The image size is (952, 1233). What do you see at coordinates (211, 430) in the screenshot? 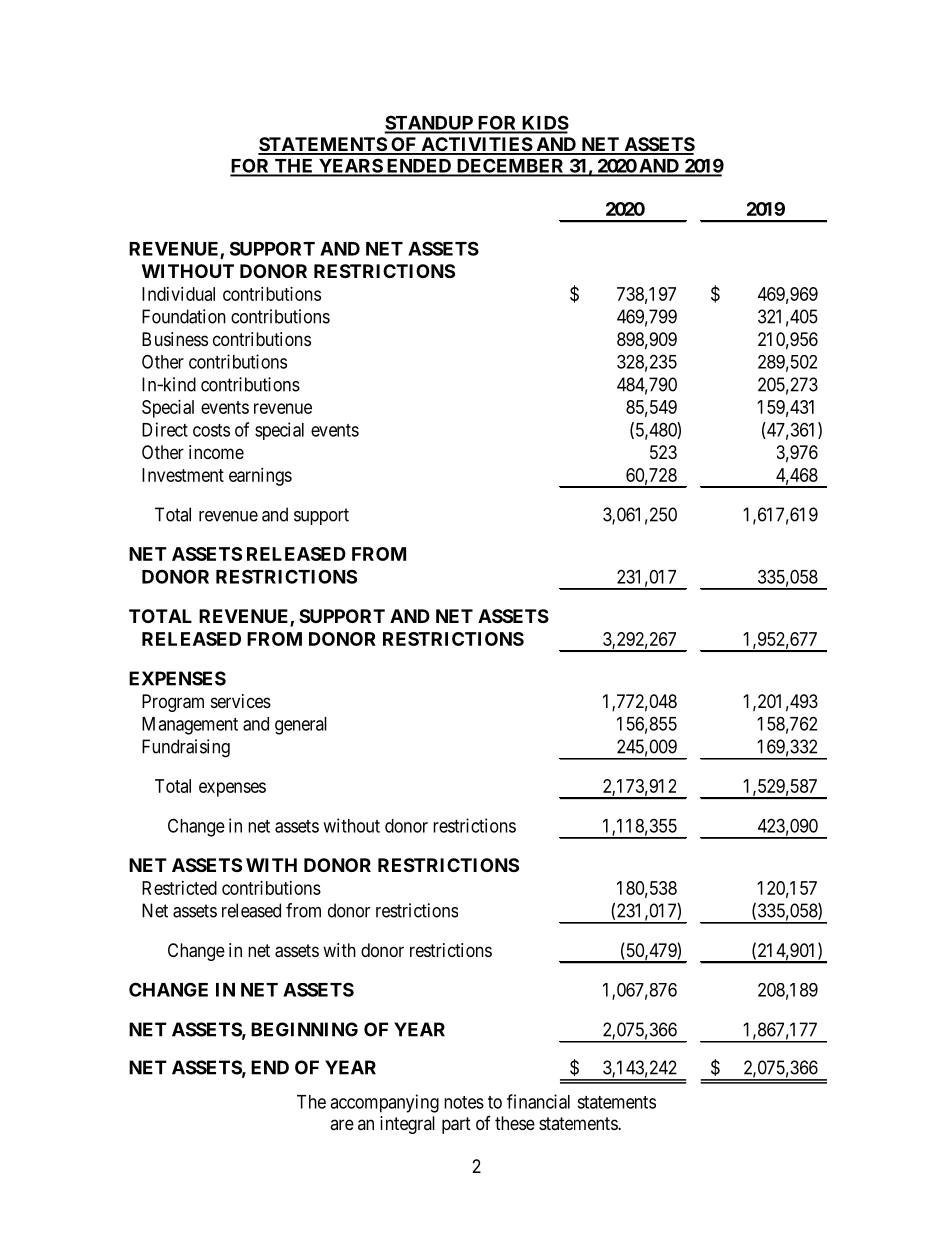
I see `costs` at bounding box center [211, 430].
